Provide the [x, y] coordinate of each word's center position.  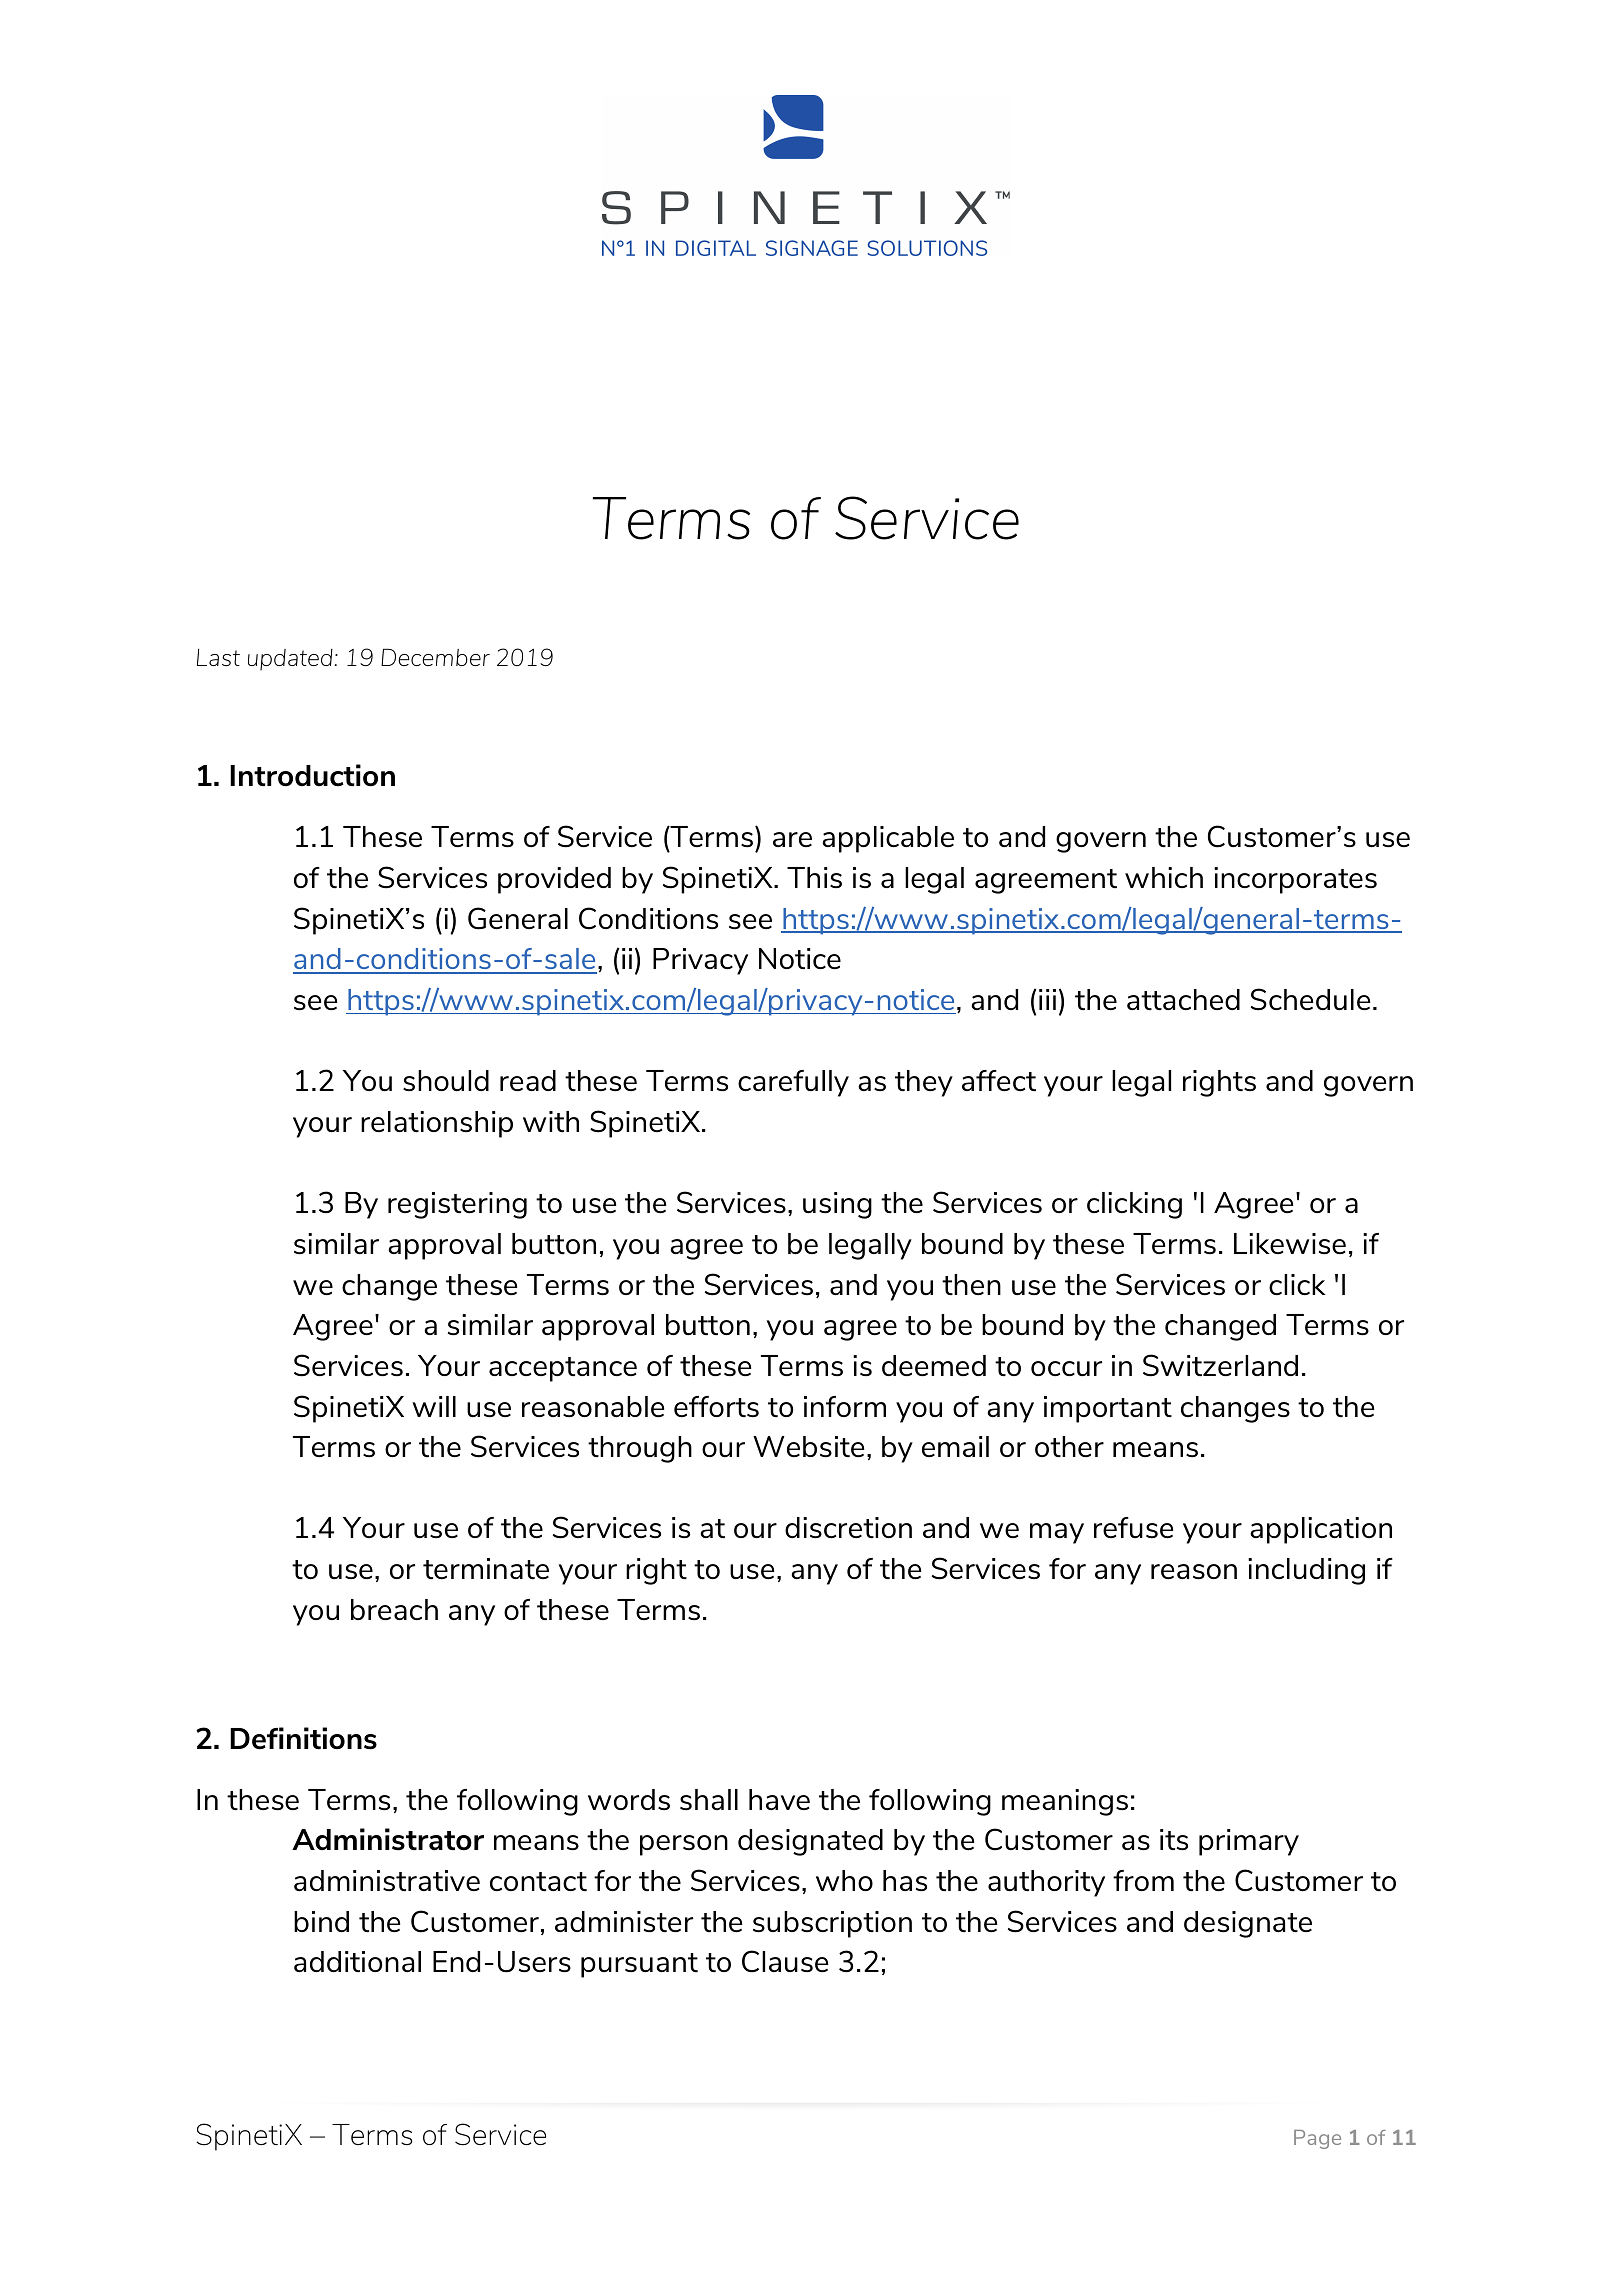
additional [357, 1961]
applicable [888, 839]
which [1164, 877]
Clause [785, 1961]
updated [291, 660]
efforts [716, 1406]
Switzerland [1220, 1365]
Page [1317, 2139]
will [434, 1406]
